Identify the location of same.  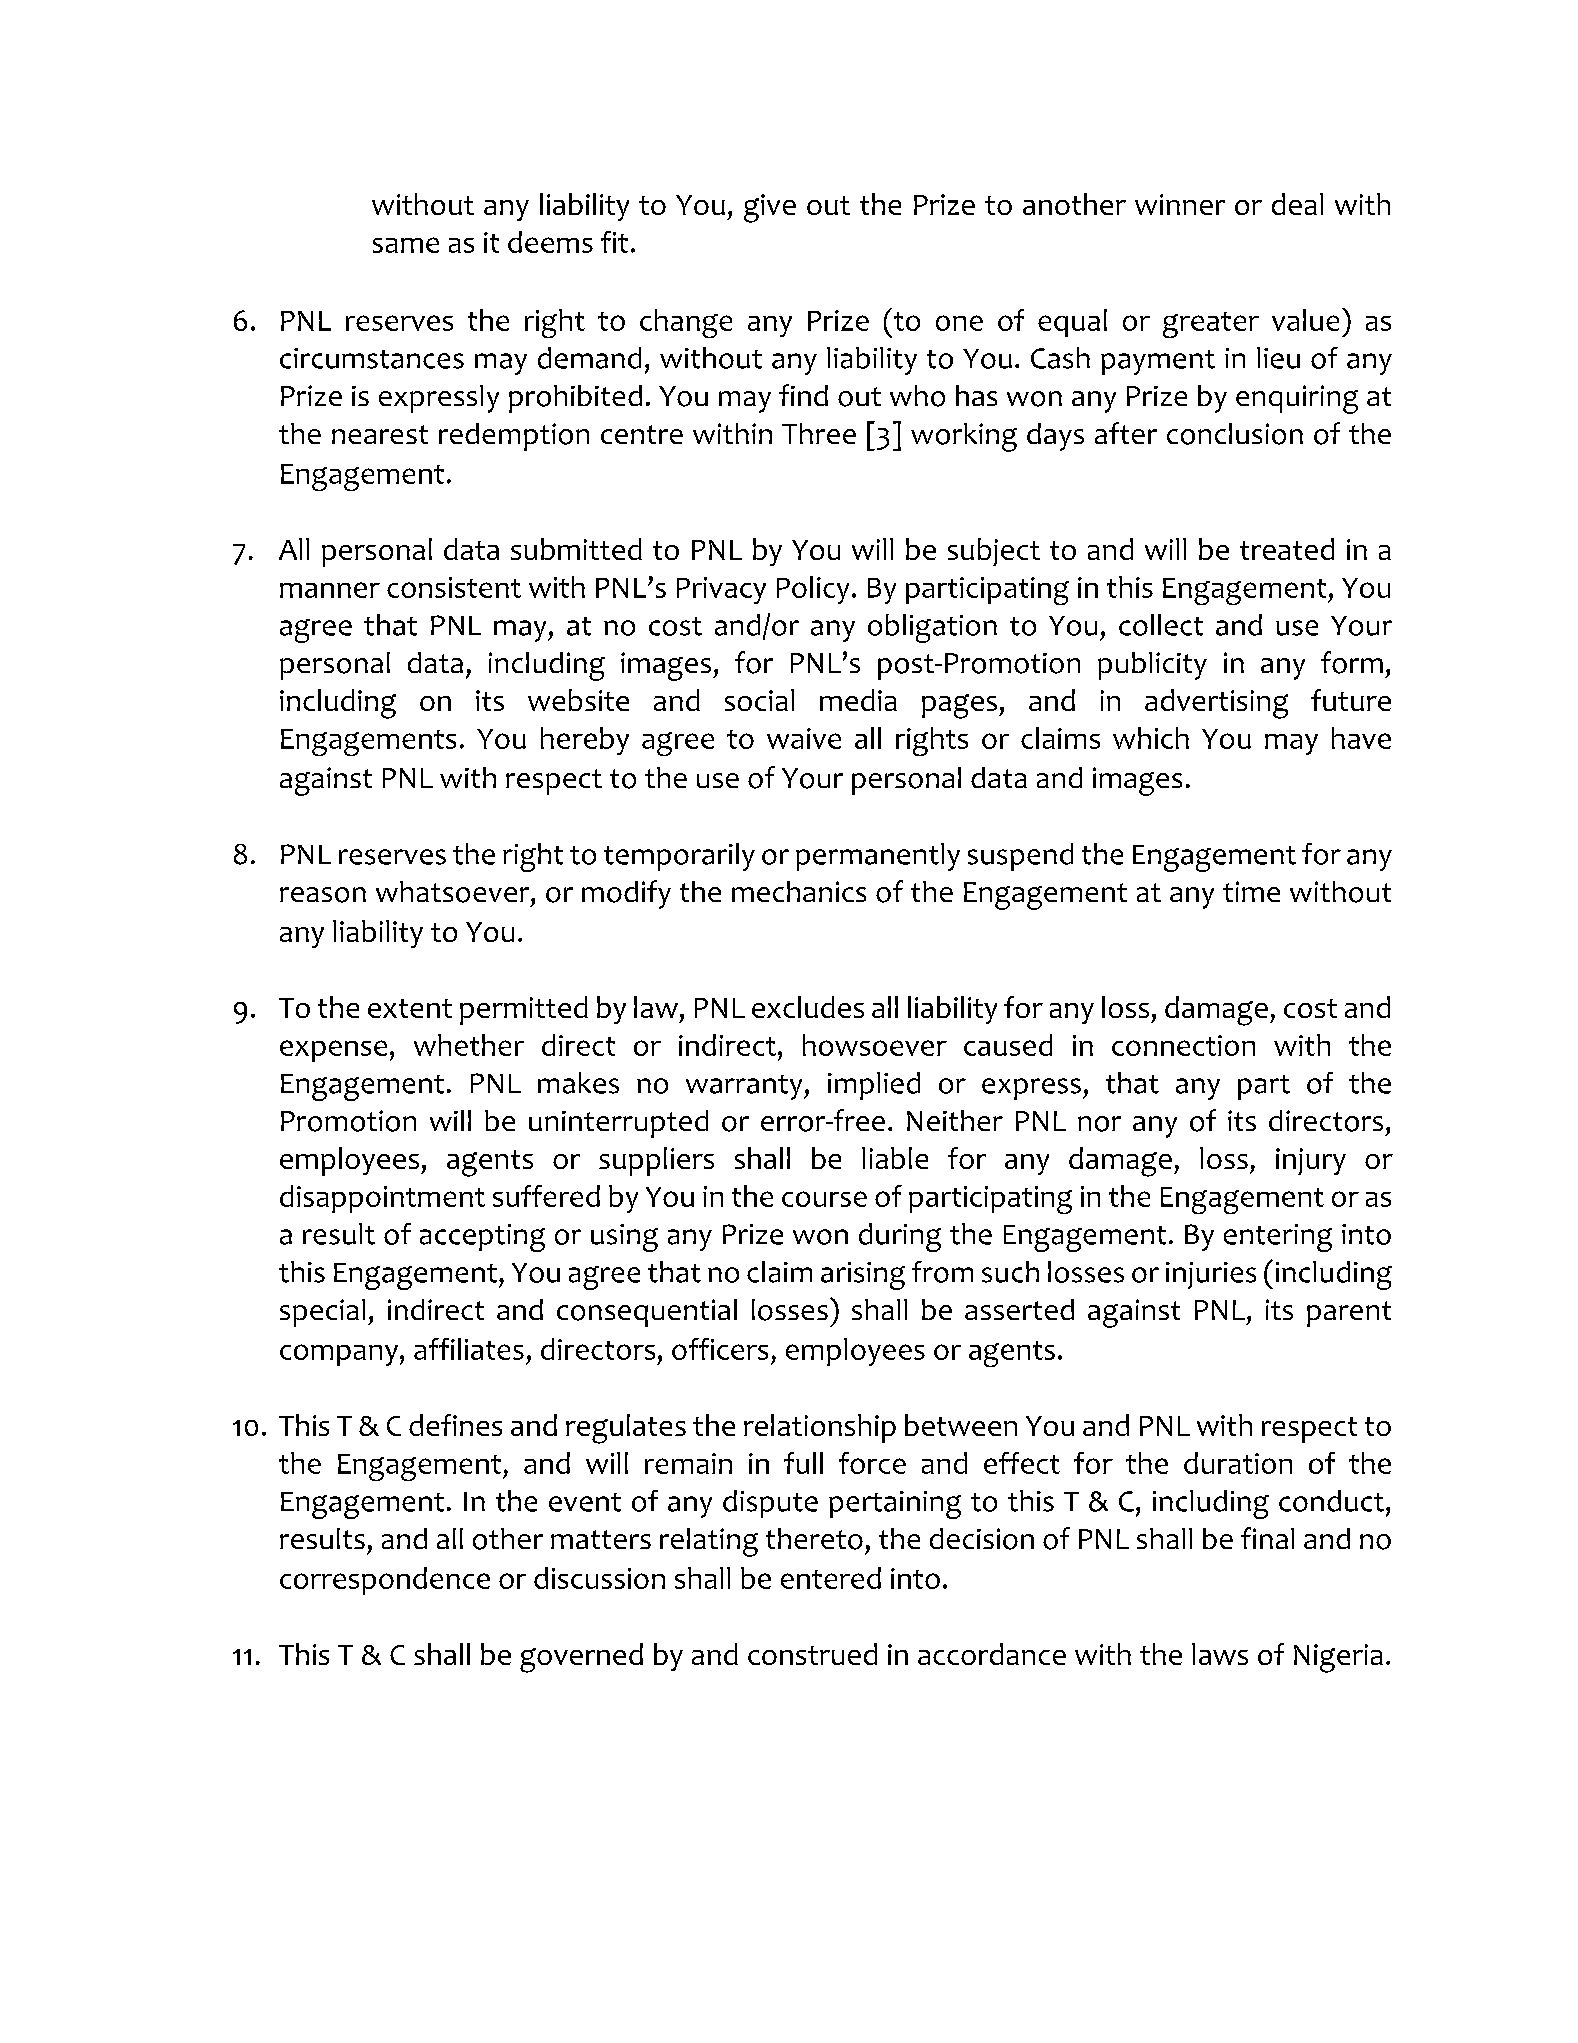
(406, 245).
